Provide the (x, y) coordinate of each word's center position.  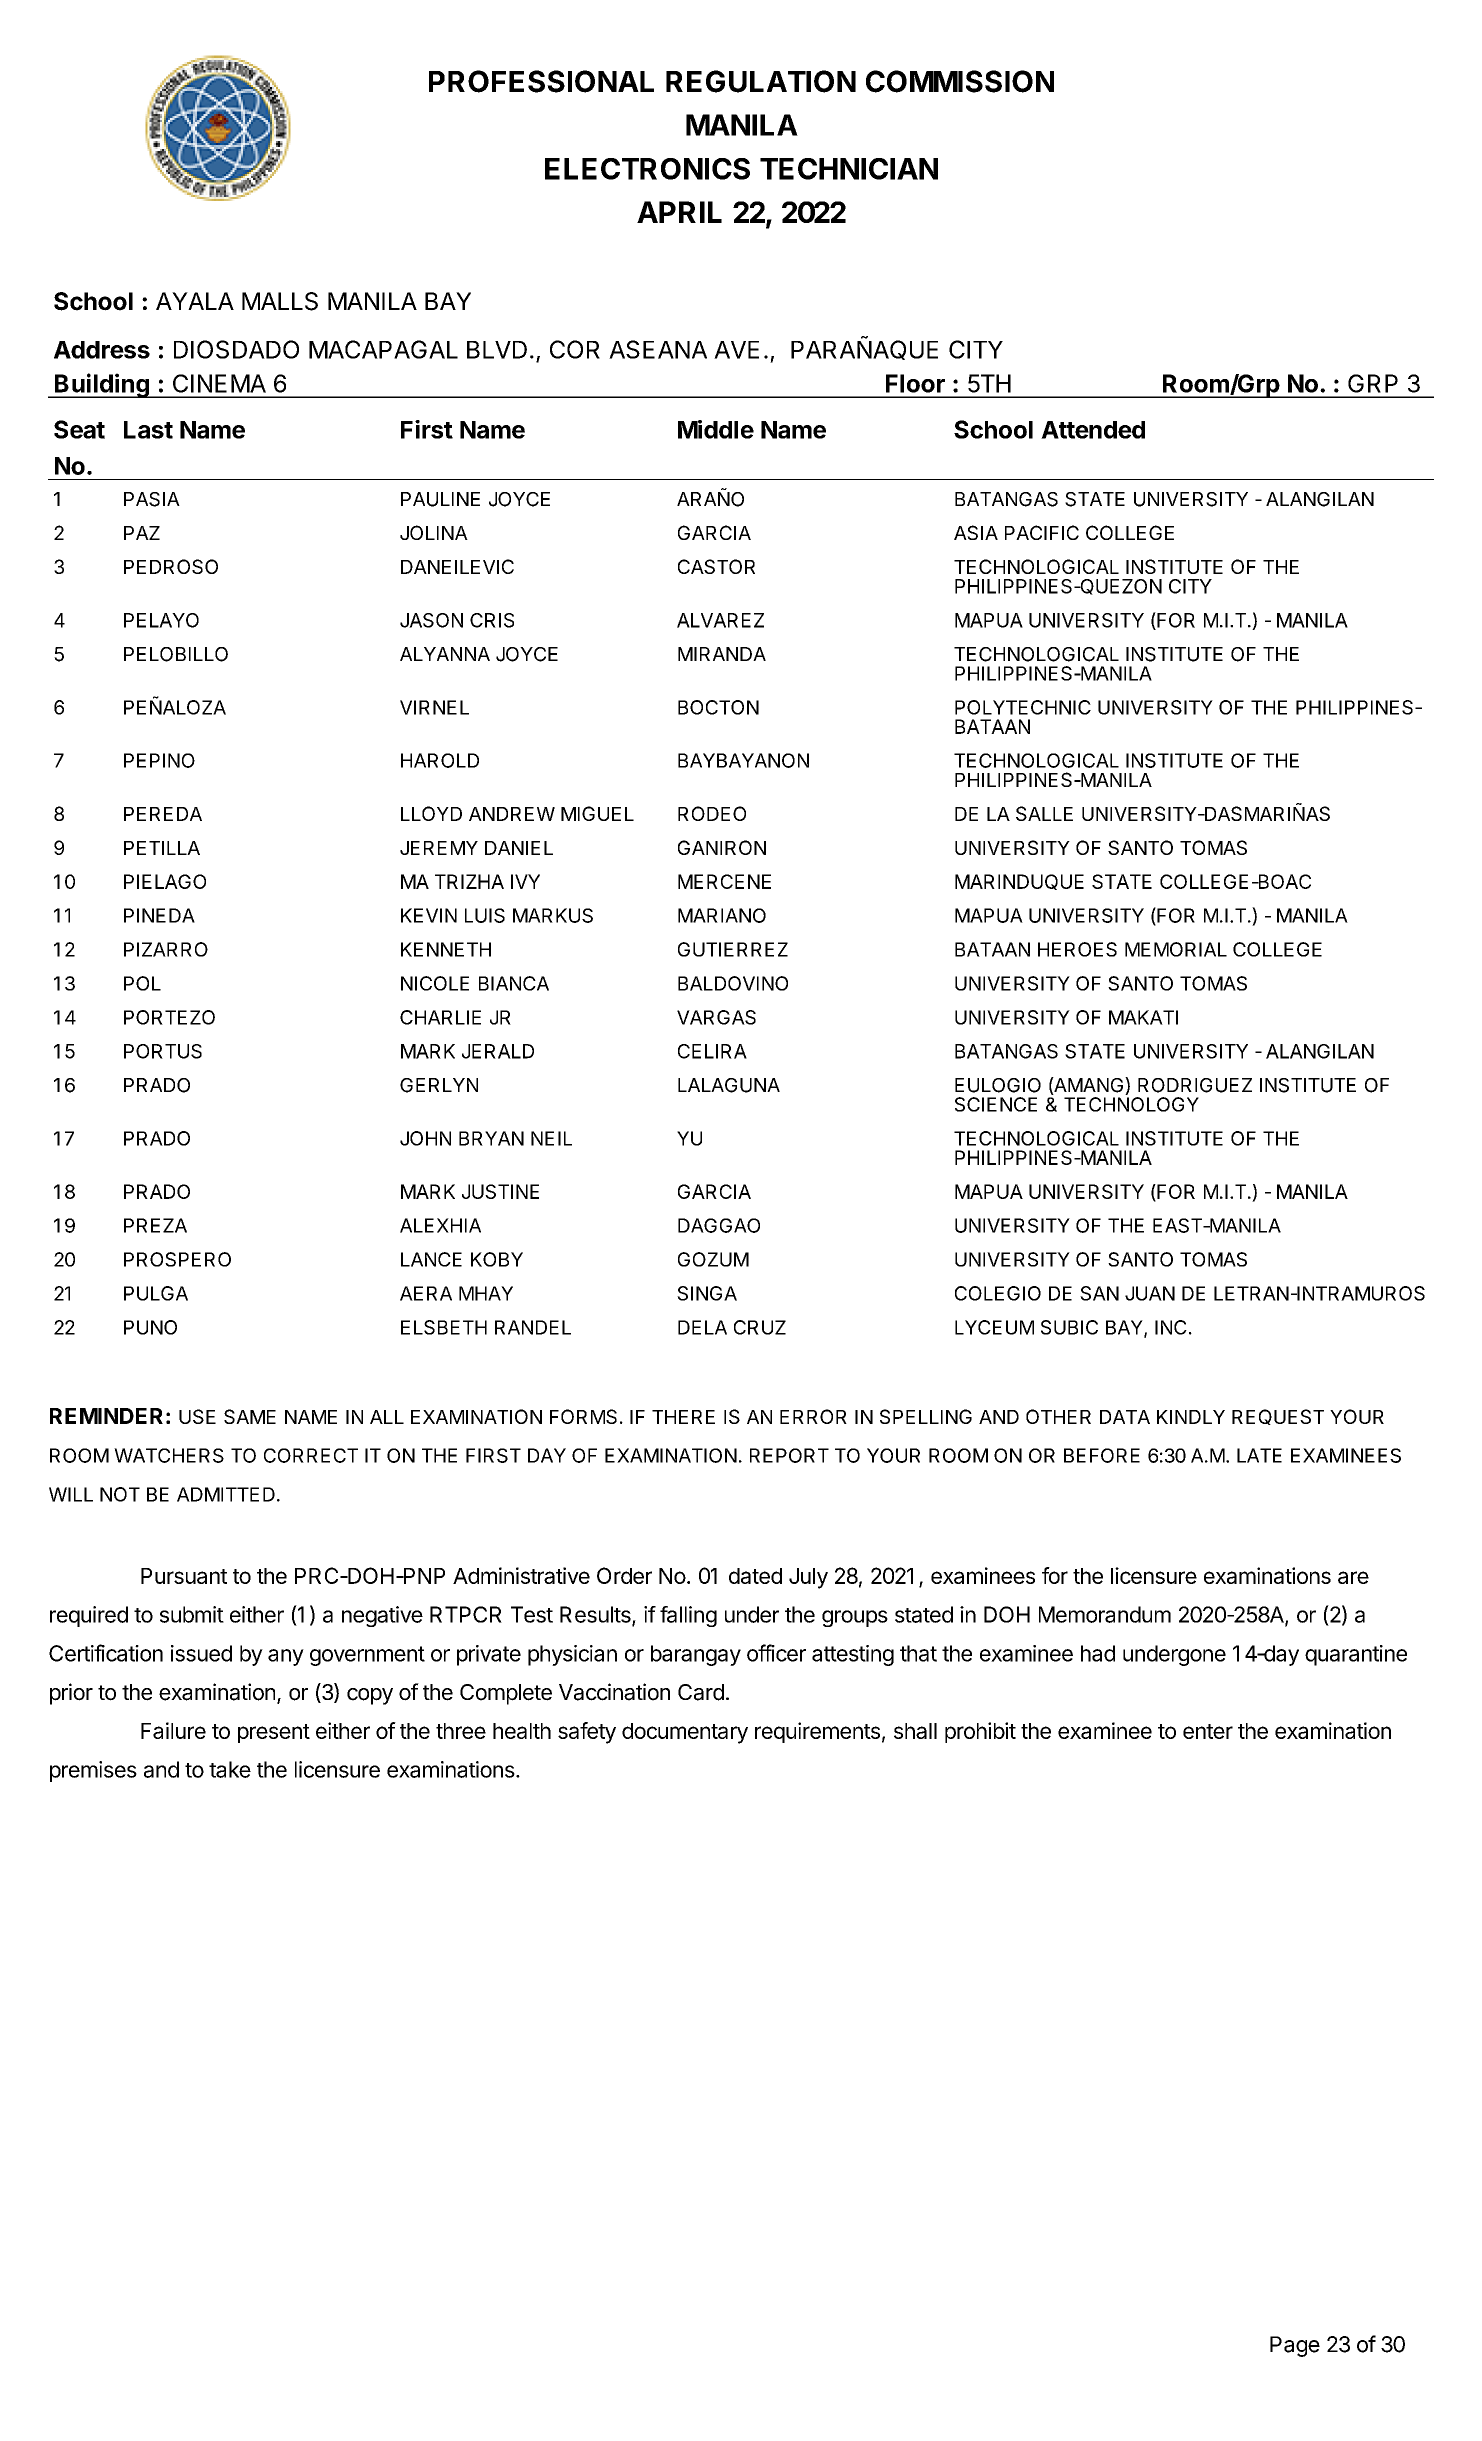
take (230, 1769)
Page (1295, 2346)
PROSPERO (177, 1259)
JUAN (1150, 1293)
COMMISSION (960, 81)
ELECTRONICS (647, 169)
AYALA (195, 301)
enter (1208, 1731)
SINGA (707, 1293)
